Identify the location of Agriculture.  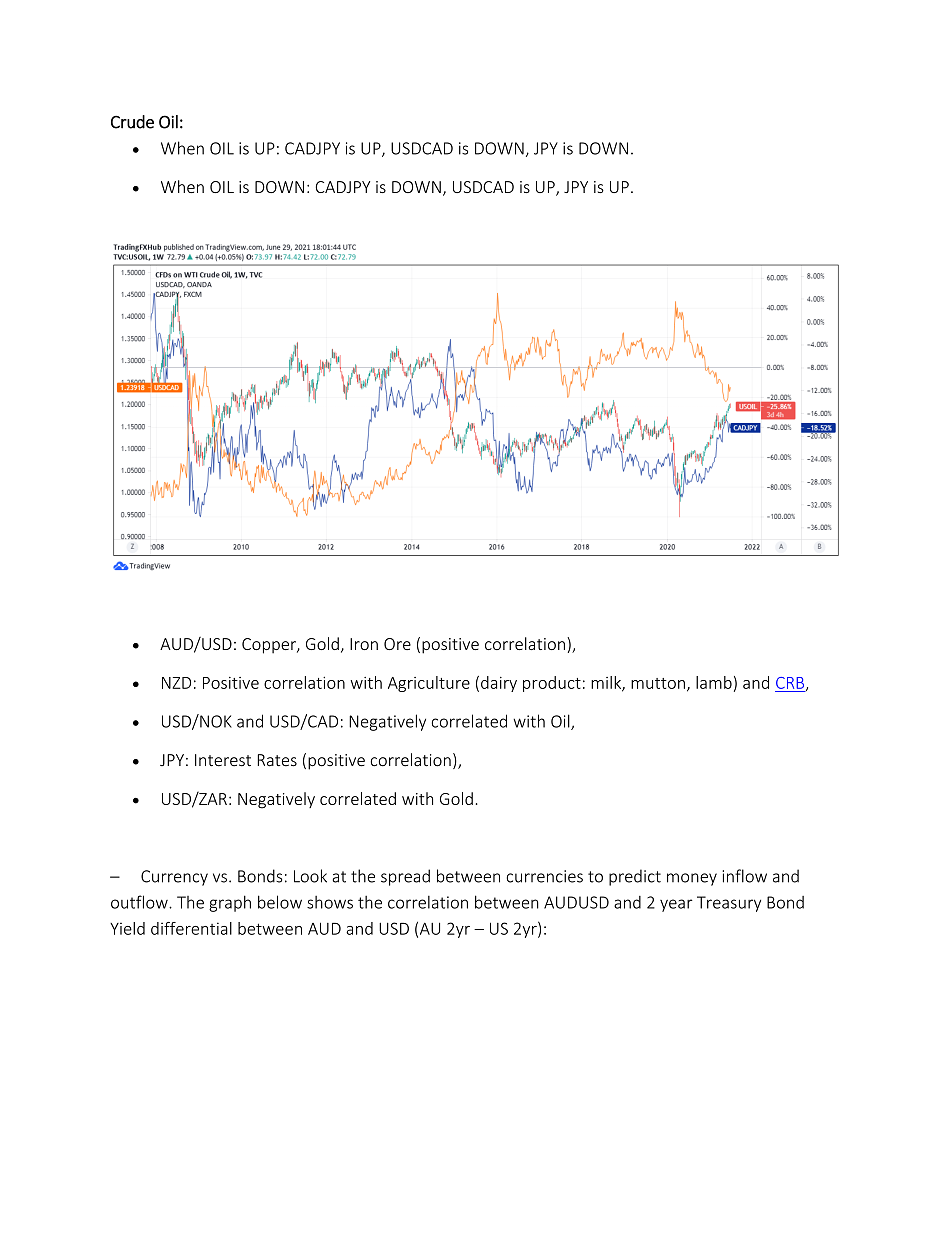
(429, 684).
